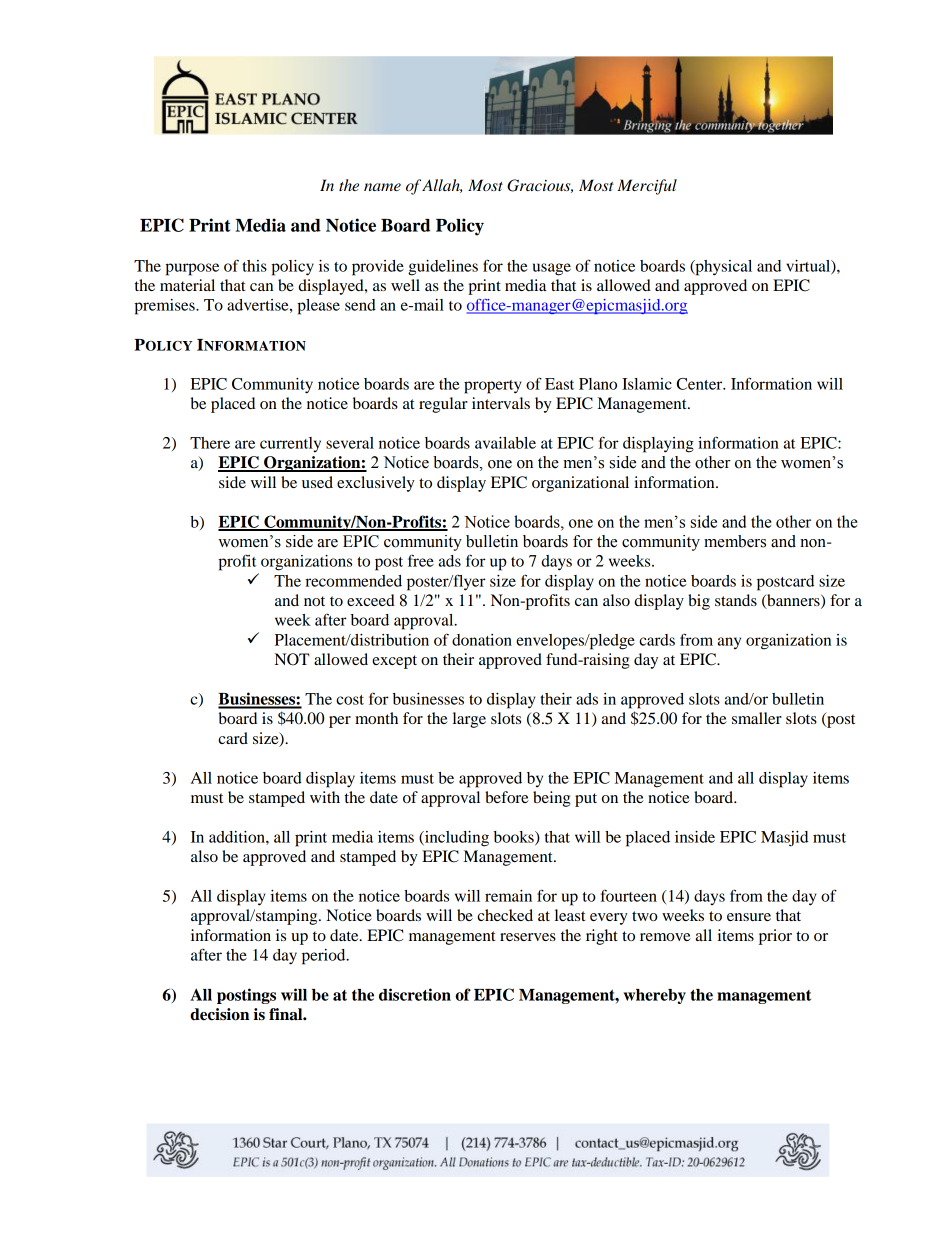  I want to click on guidelines, so click(443, 268).
